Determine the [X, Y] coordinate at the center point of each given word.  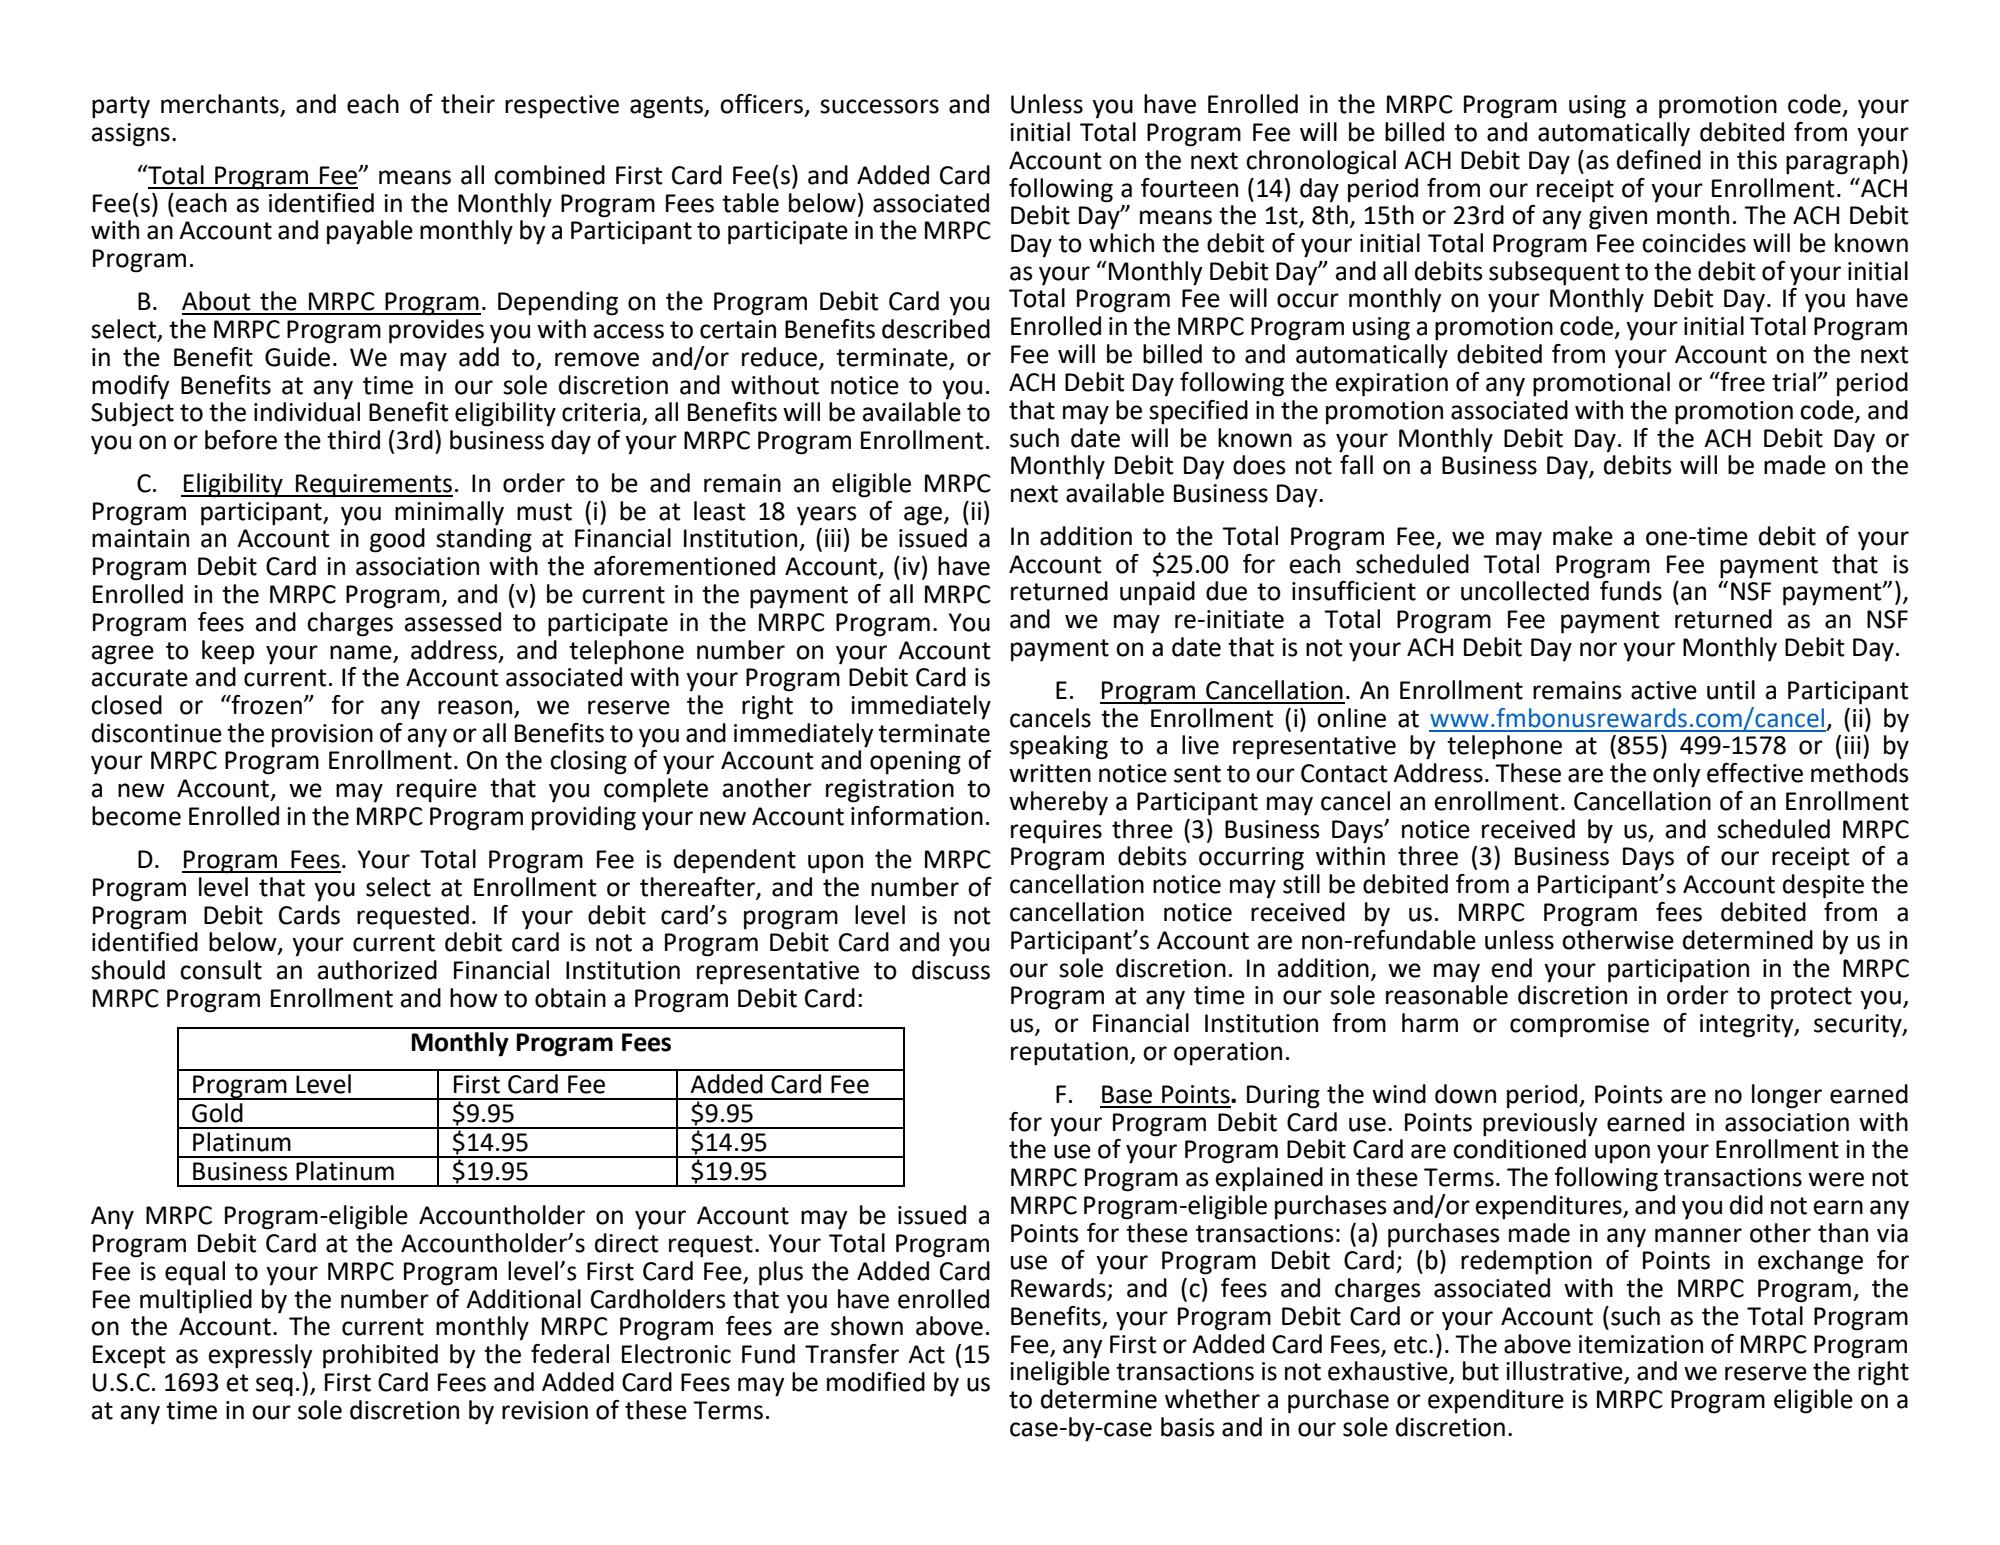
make [1583, 536]
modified [876, 1382]
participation [1678, 971]
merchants [221, 105]
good [397, 540]
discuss [951, 970]
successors [879, 106]
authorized [377, 970]
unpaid [1157, 593]
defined [1659, 160]
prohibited [380, 1356]
